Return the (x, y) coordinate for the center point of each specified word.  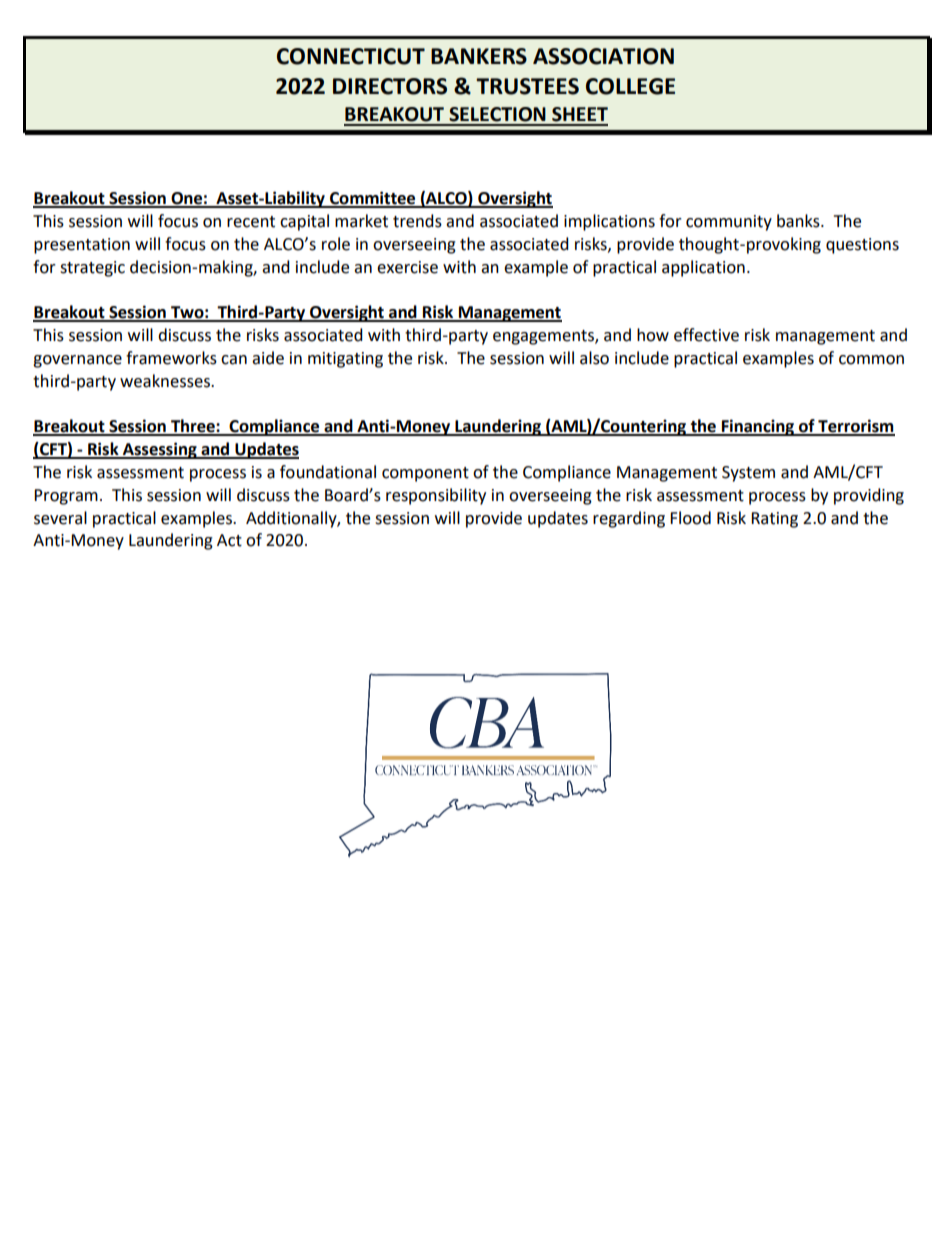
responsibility (436, 496)
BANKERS (479, 56)
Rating (774, 520)
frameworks (171, 358)
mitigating (345, 360)
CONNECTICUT (351, 56)
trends (417, 221)
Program (66, 497)
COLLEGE (630, 86)
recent (251, 222)
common (871, 360)
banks (799, 221)
